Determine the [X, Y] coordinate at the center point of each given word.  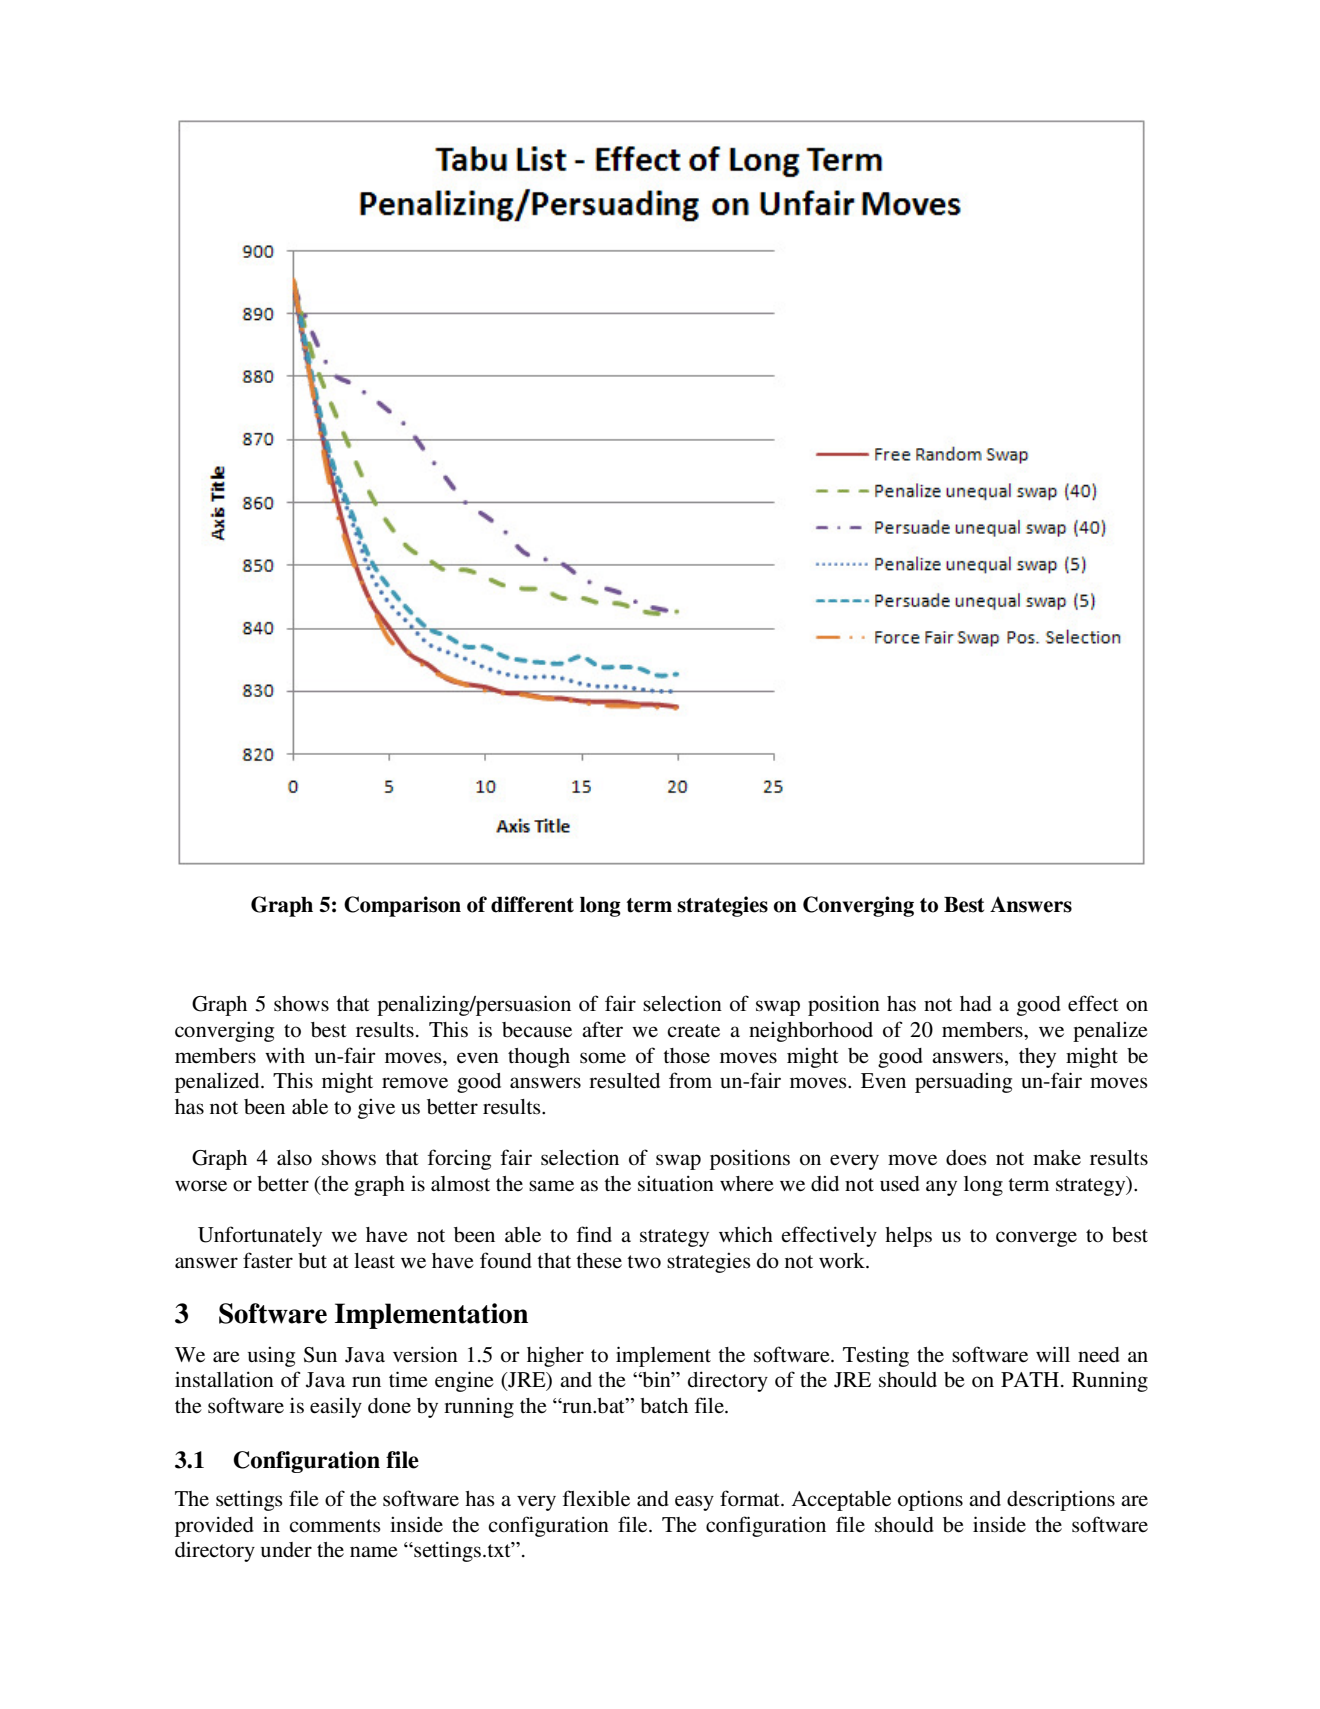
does [966, 1158]
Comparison [402, 906]
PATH [1031, 1379]
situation [676, 1183]
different [532, 904]
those [686, 1056]
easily [336, 1407]
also [294, 1158]
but [312, 1261]
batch [664, 1406]
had [976, 1004]
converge [1036, 1239]
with [285, 1055]
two [644, 1262]
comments [335, 1526]
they [1037, 1058]
